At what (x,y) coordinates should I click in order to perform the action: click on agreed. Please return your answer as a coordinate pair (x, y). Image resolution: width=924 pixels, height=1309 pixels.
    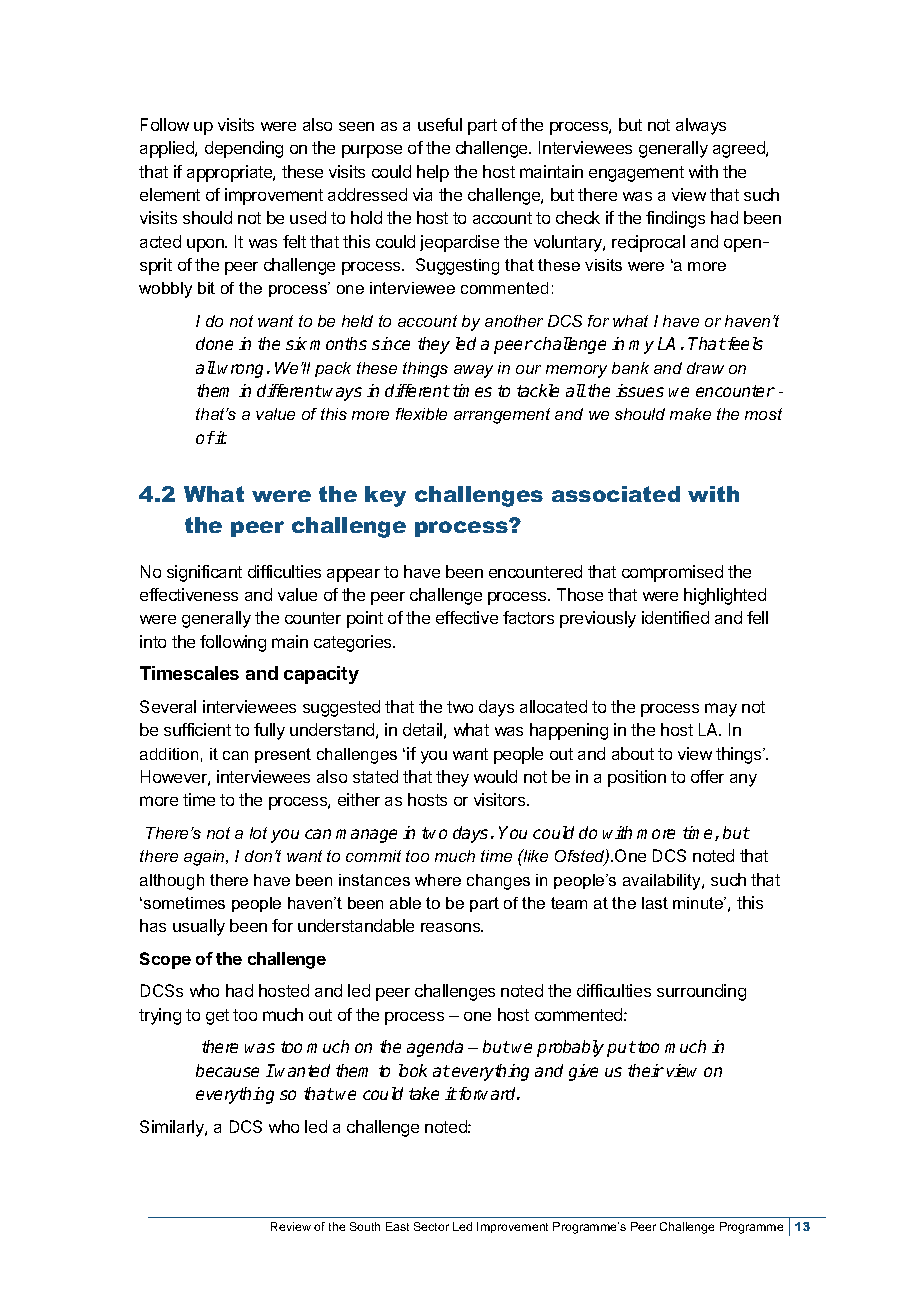
    Looking at the image, I should click on (740, 149).
